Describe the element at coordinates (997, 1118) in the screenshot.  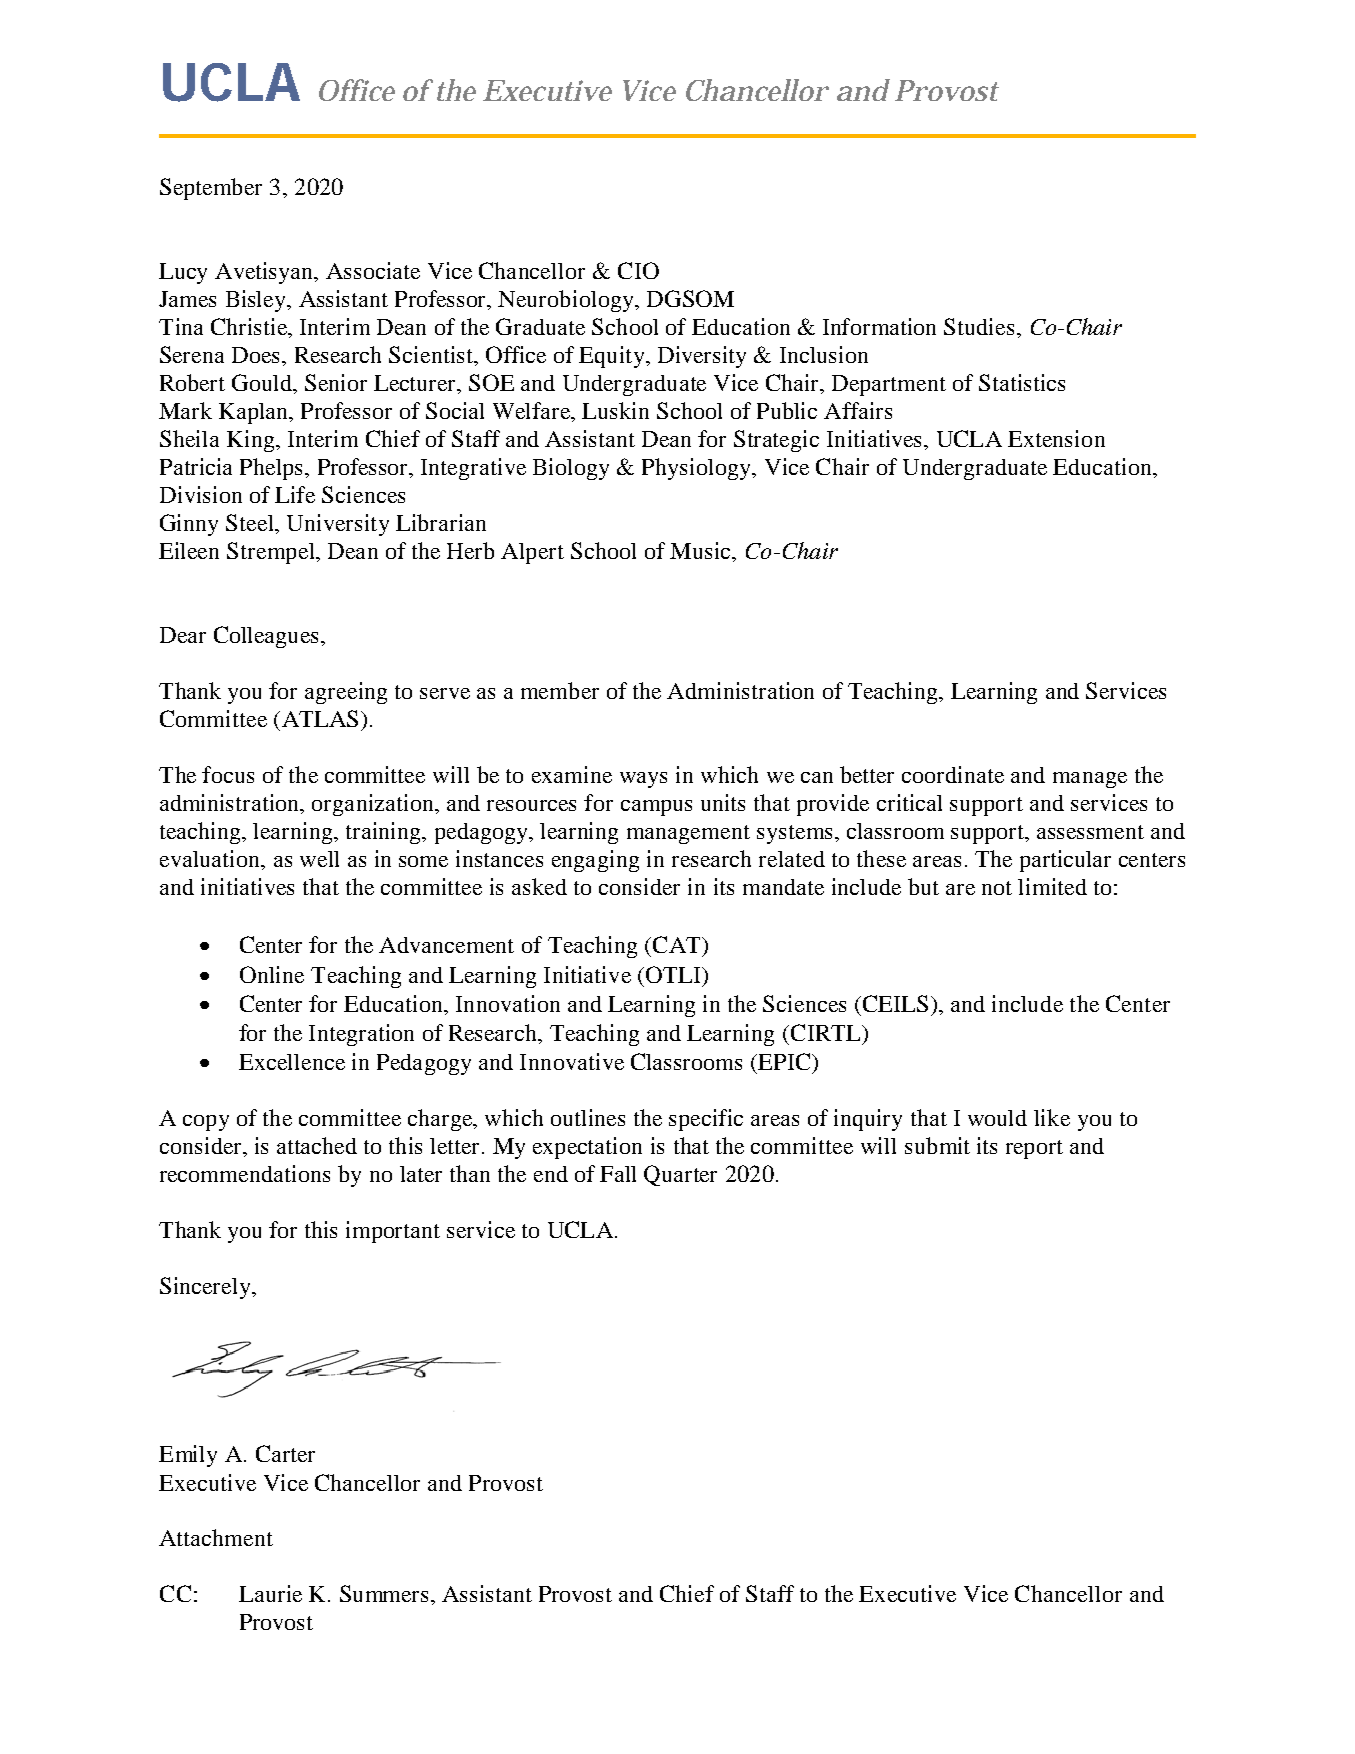
I see `would` at that location.
